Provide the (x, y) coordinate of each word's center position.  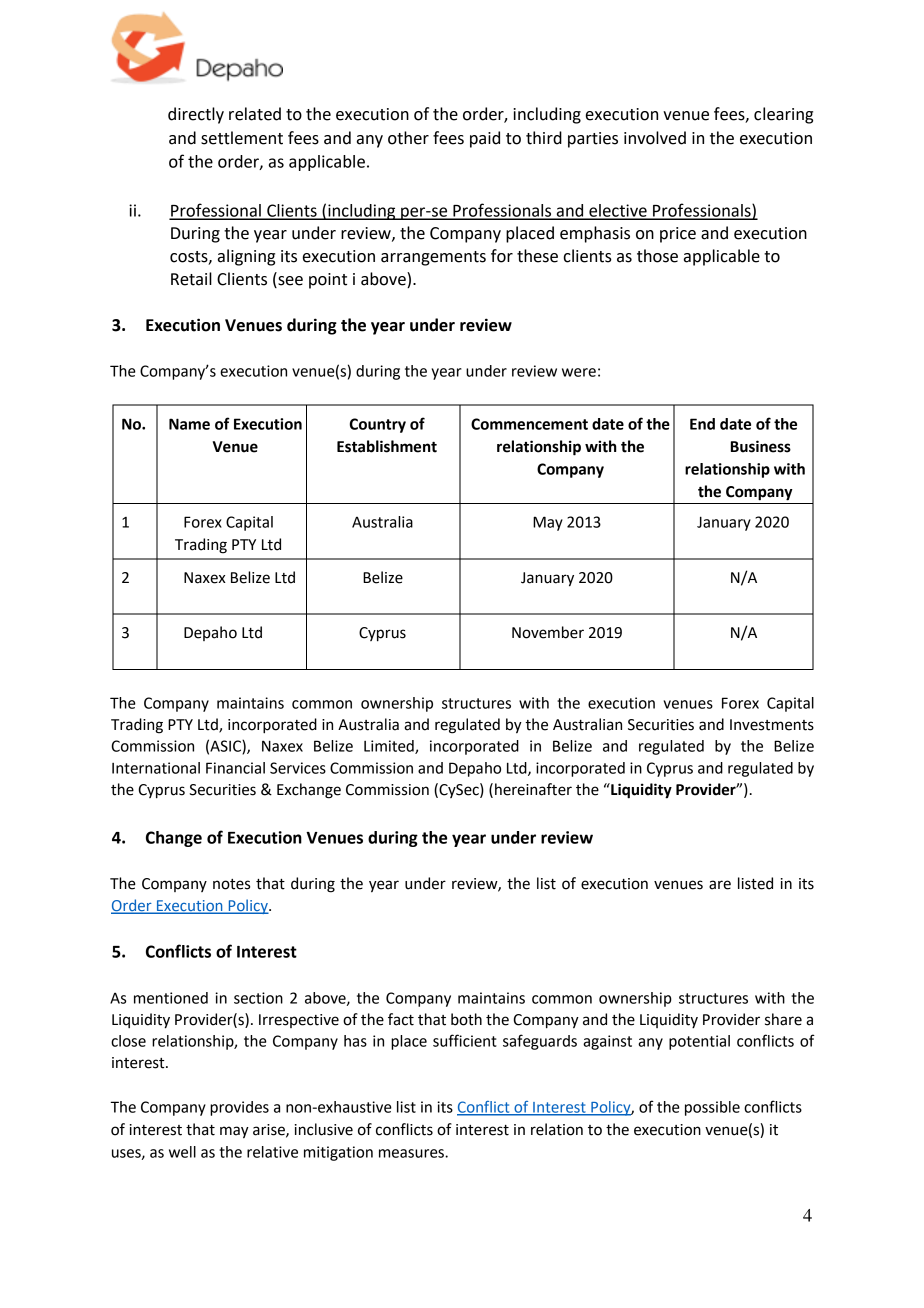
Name (189, 424)
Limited (390, 747)
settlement (242, 138)
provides (239, 1108)
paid (485, 139)
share (783, 1019)
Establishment (387, 446)
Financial (235, 768)
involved (655, 138)
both (466, 1019)
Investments (772, 725)
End (702, 424)
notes (231, 884)
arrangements (433, 258)
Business (761, 446)
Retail (191, 279)
